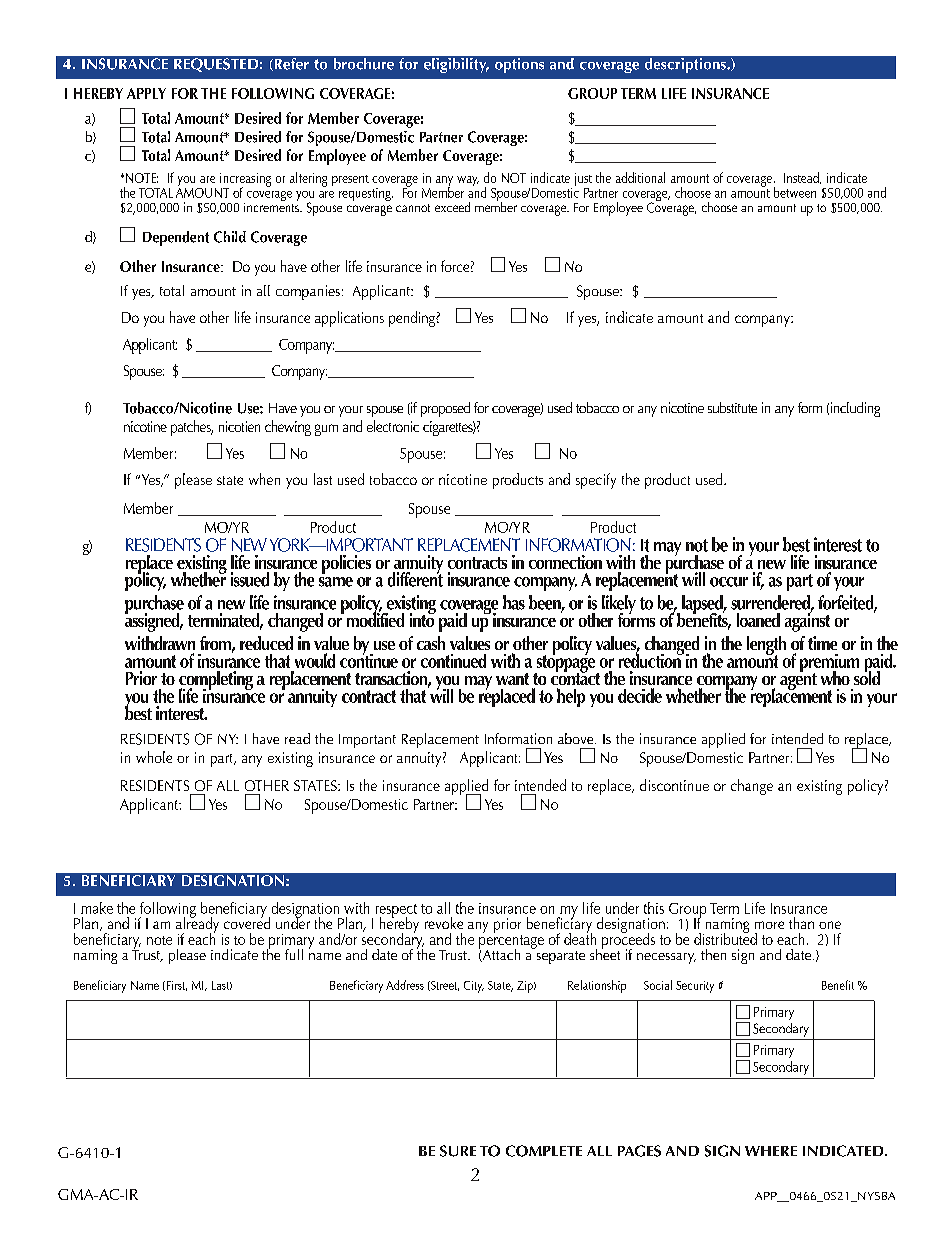 Image resolution: width=952 pixels, height=1233 pixels. I want to click on more, so click(769, 925).
